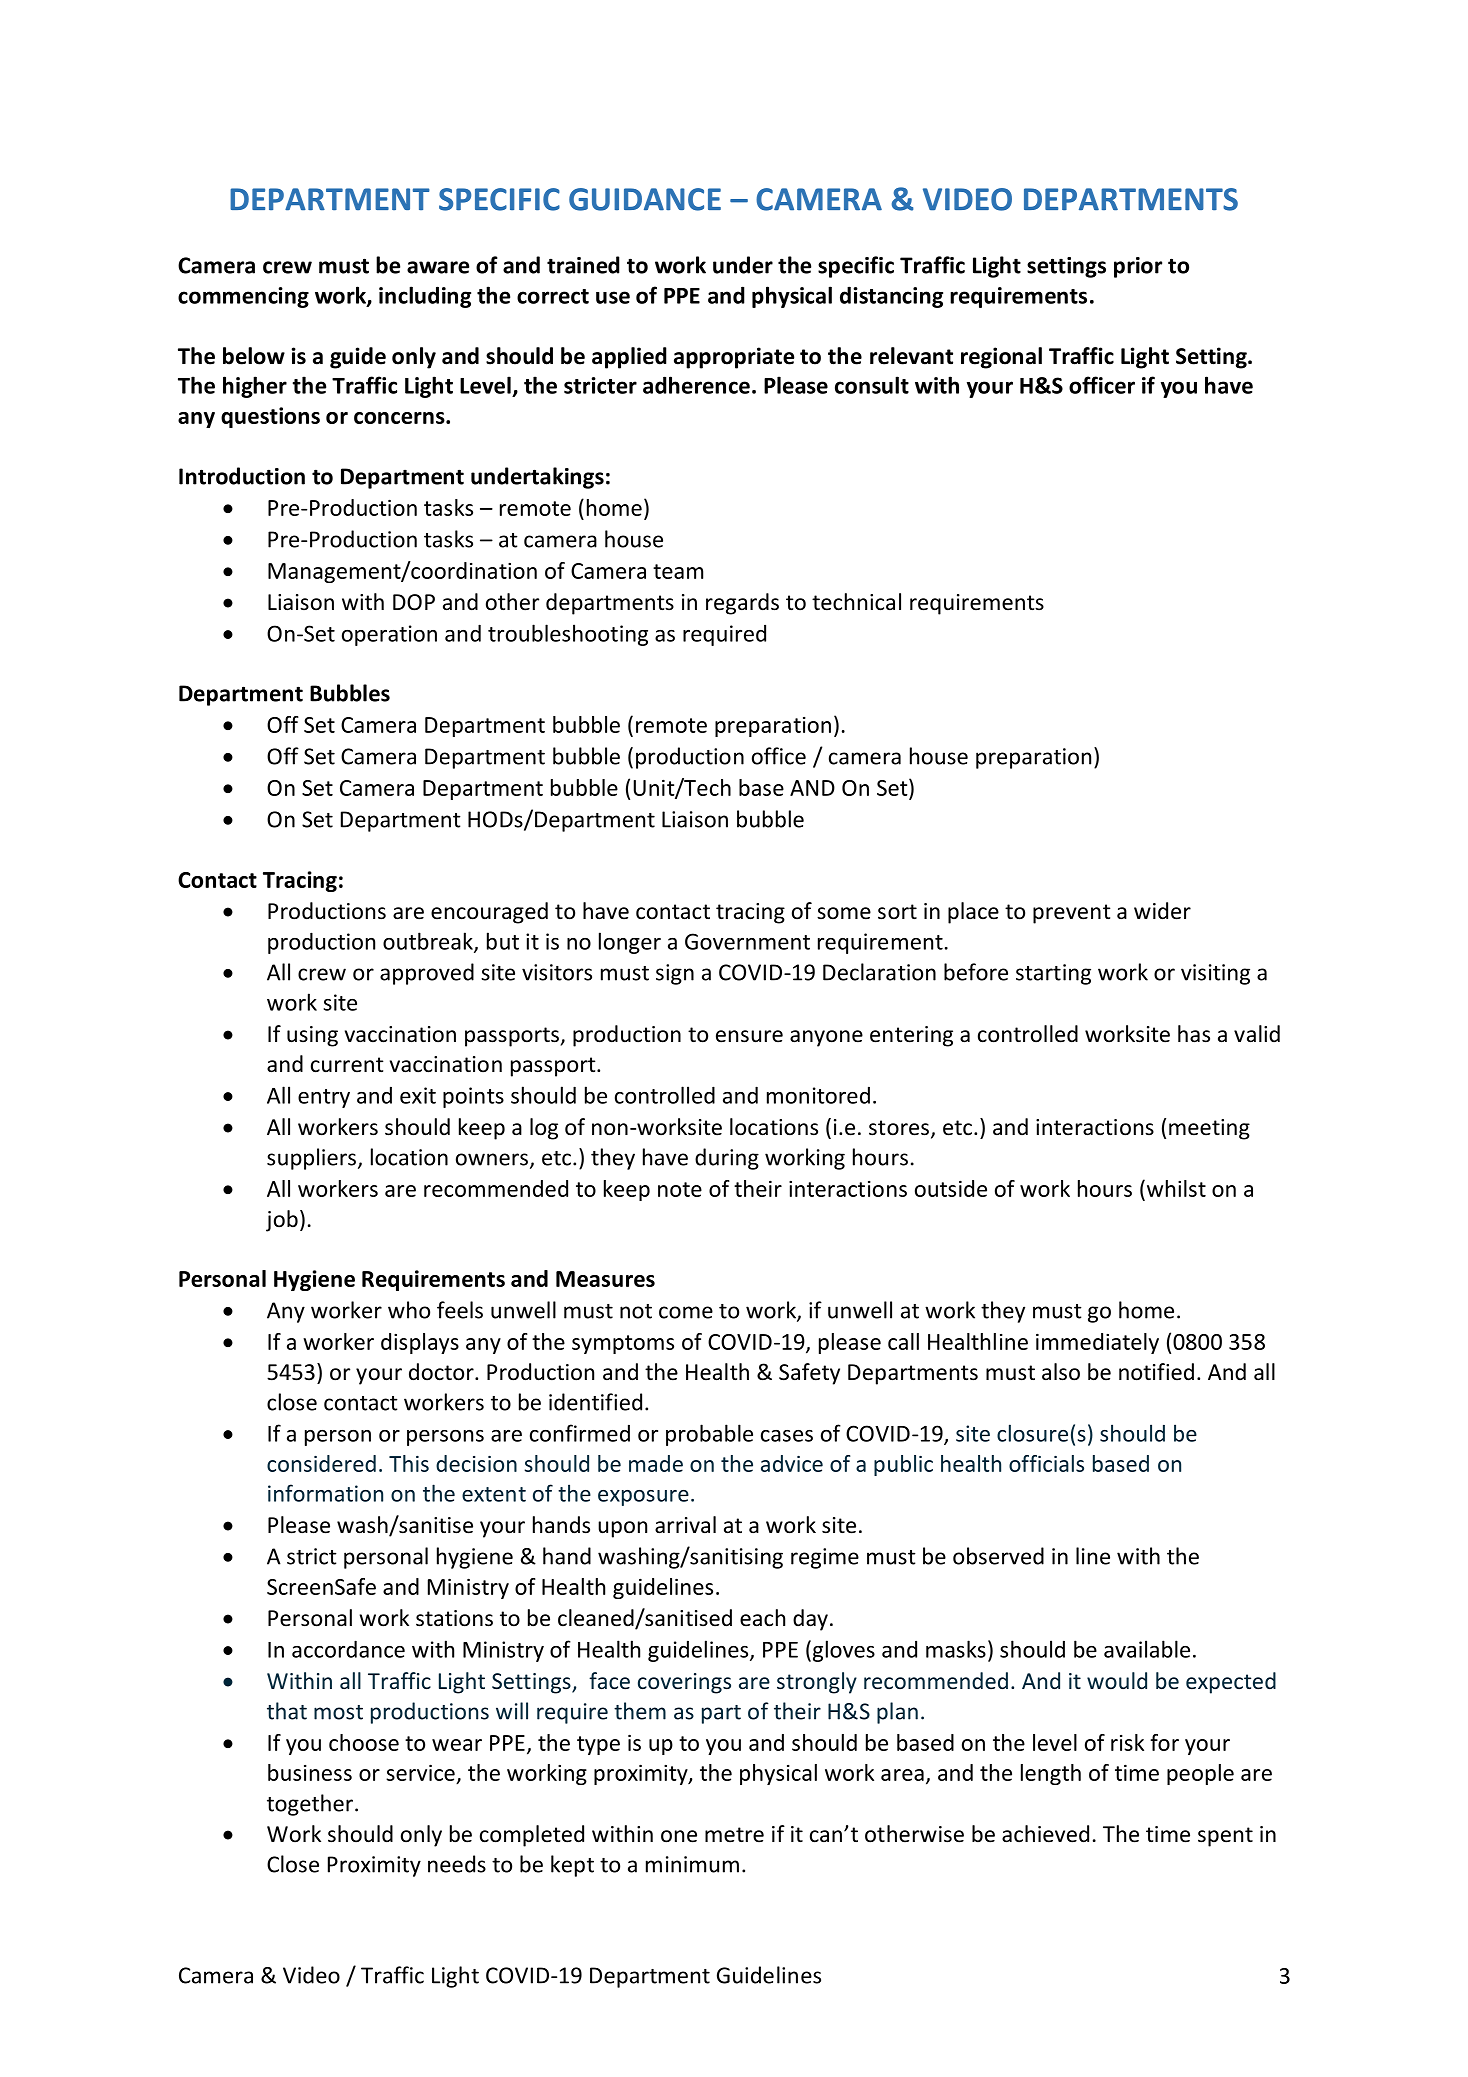  Describe the element at coordinates (438, 267) in the image. I see `aware` at that location.
